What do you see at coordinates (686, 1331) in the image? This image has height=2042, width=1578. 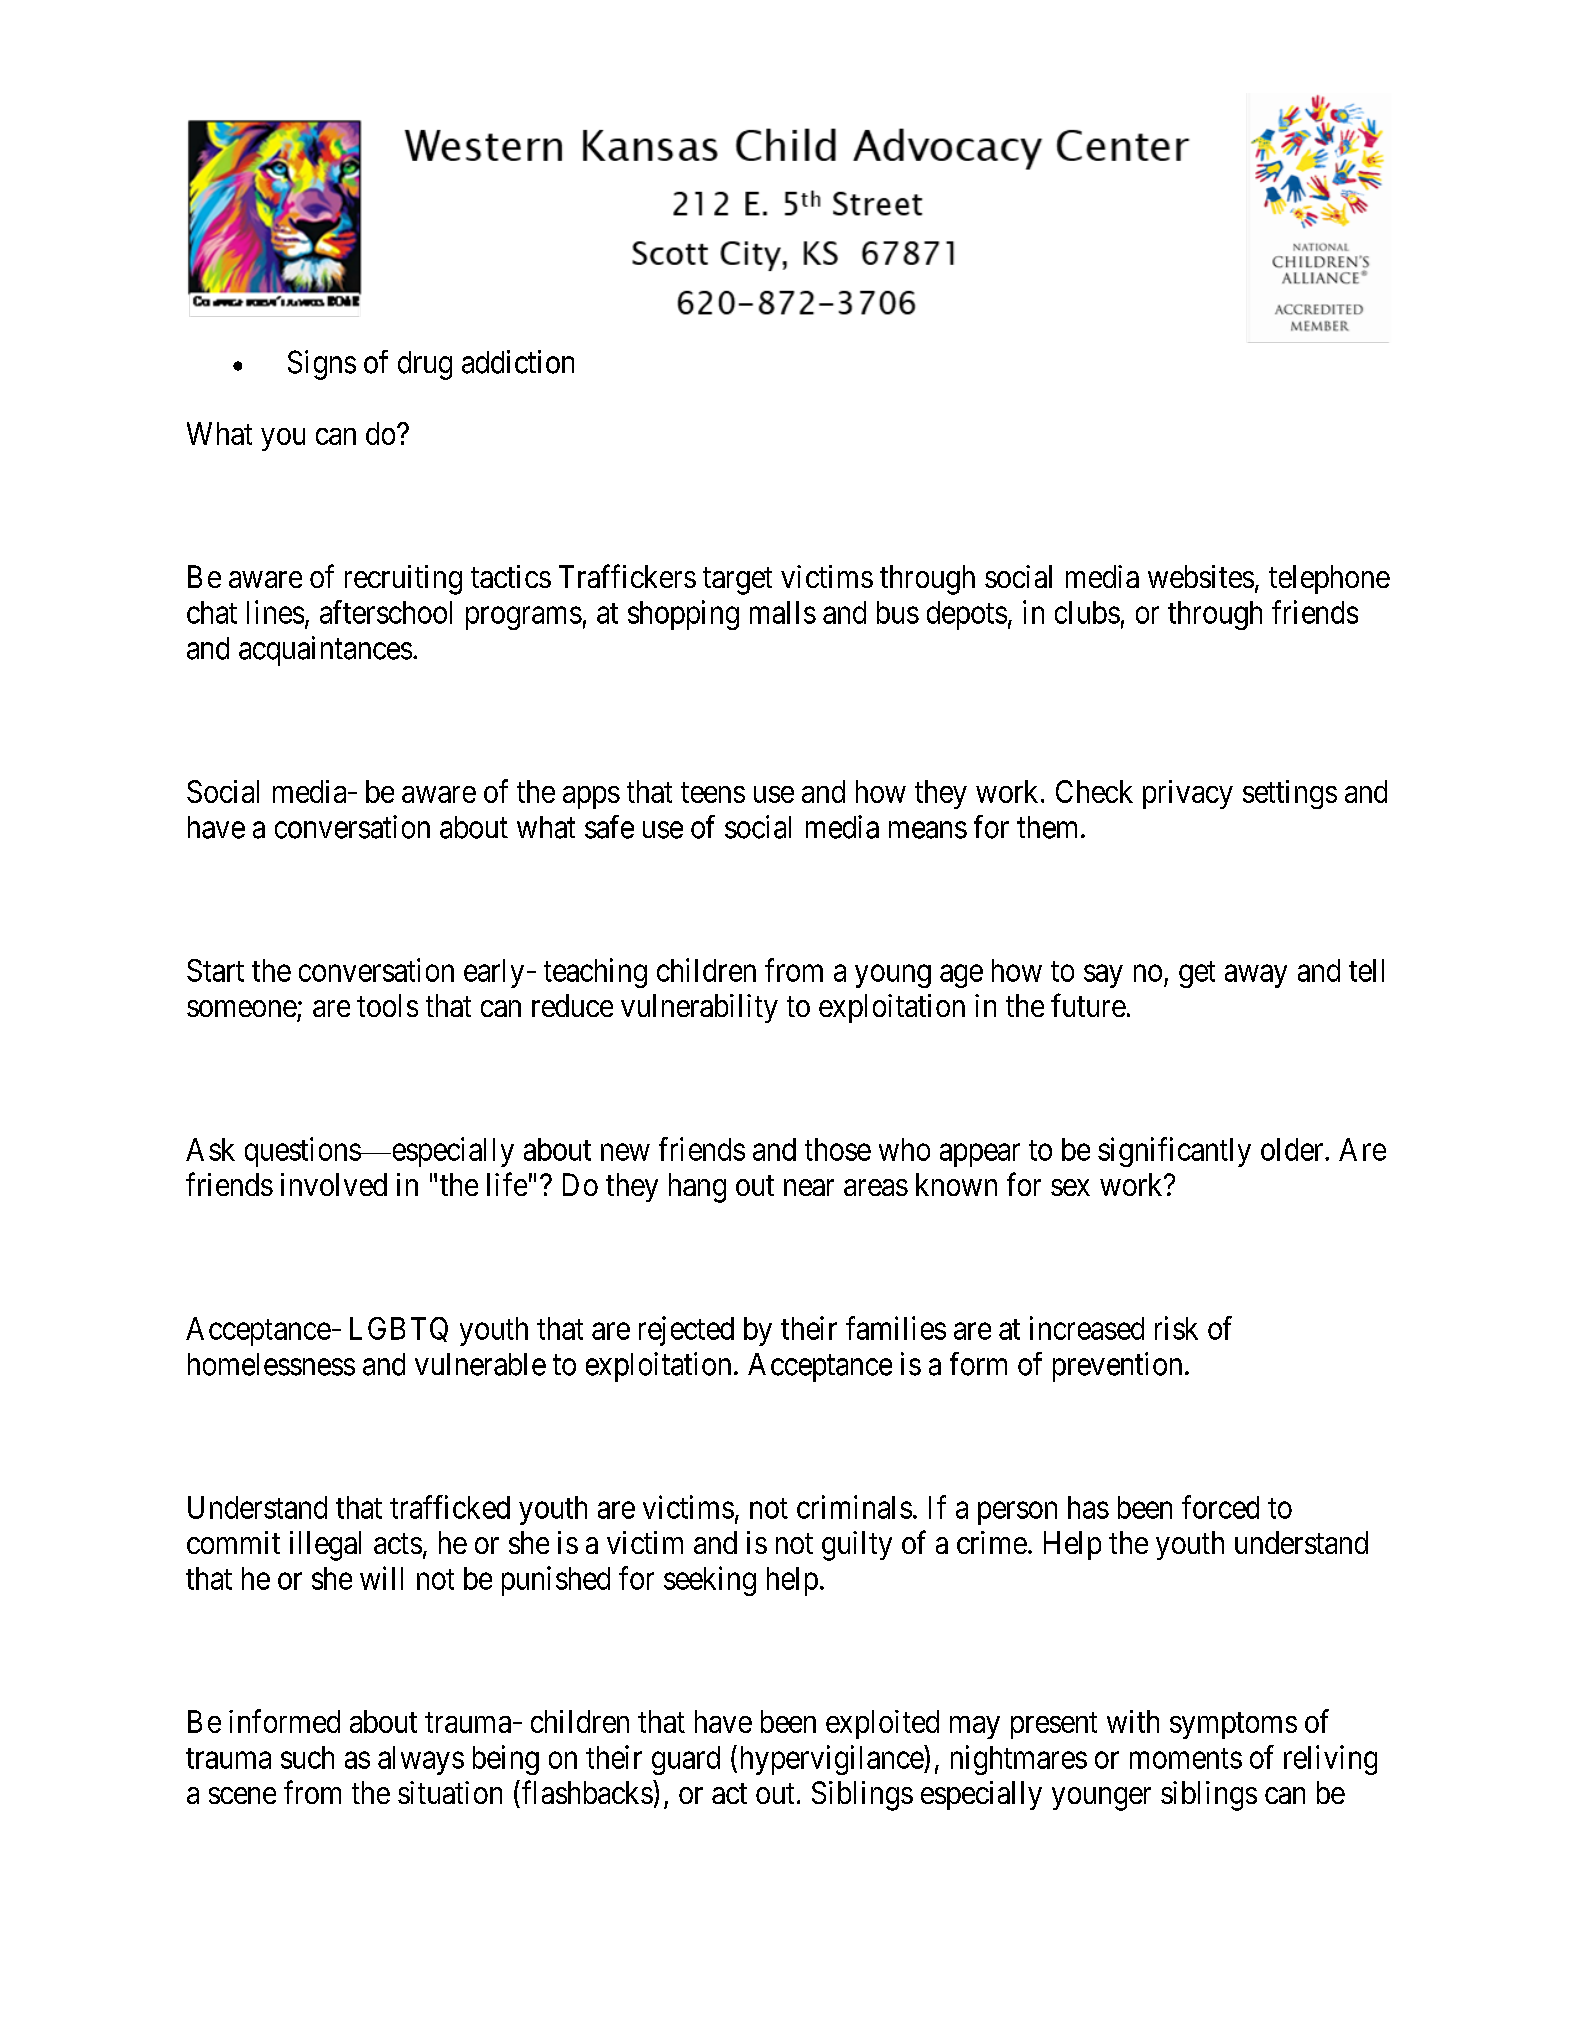 I see `rejected` at bounding box center [686, 1331].
